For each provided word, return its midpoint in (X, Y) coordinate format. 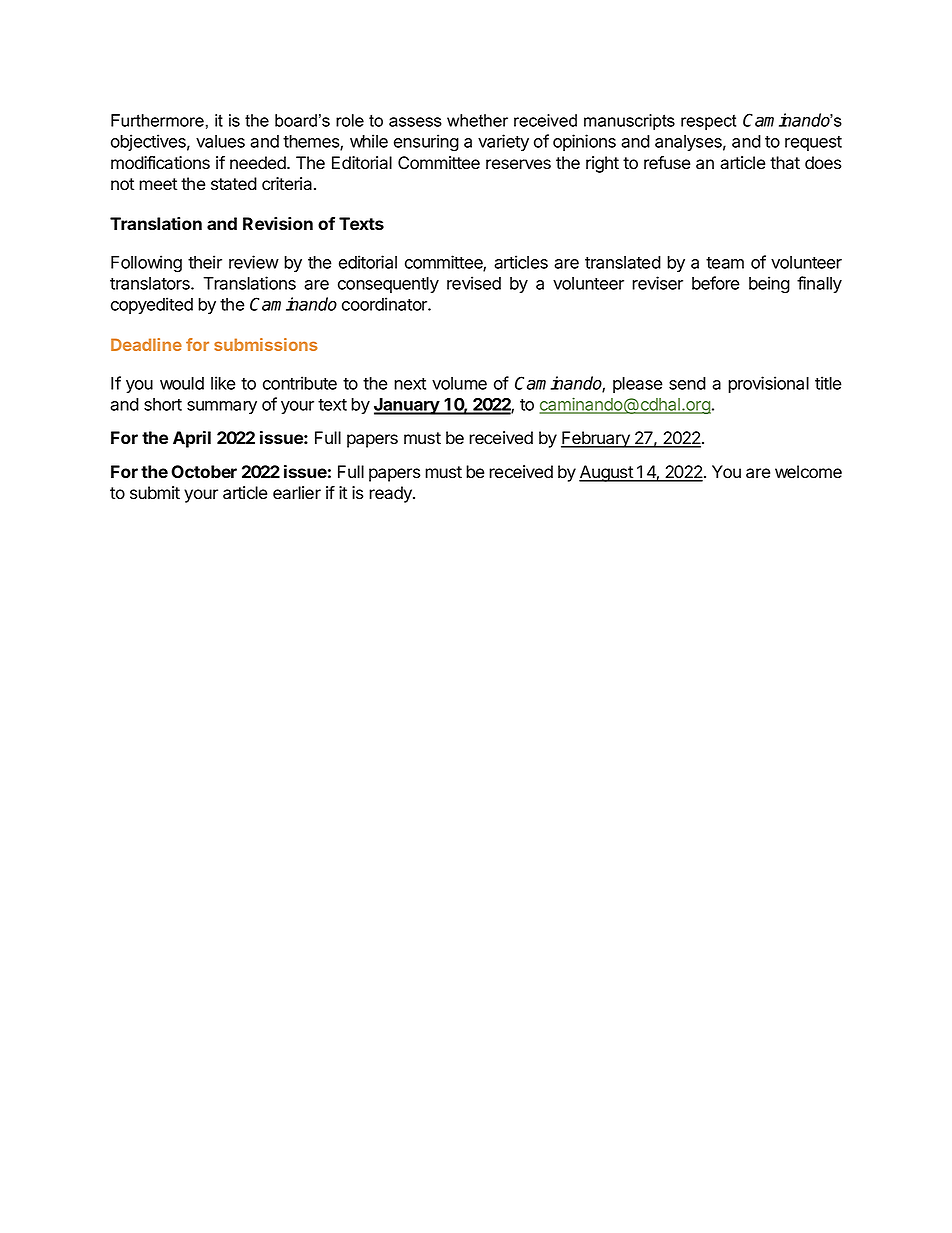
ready (391, 494)
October (204, 471)
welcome (808, 472)
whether (477, 120)
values (220, 141)
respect (708, 122)
